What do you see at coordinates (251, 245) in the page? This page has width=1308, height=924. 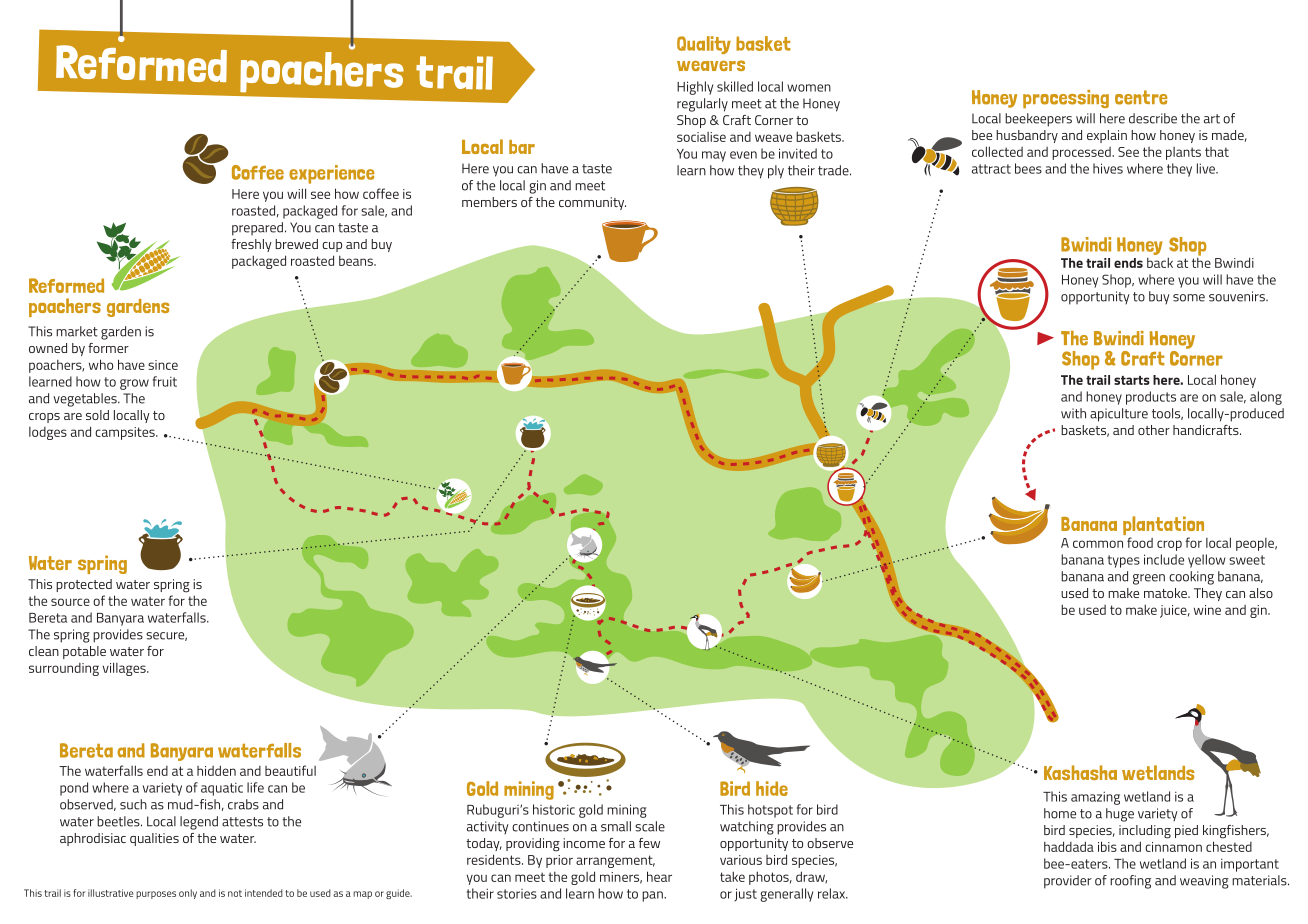 I see `freshly` at bounding box center [251, 245].
